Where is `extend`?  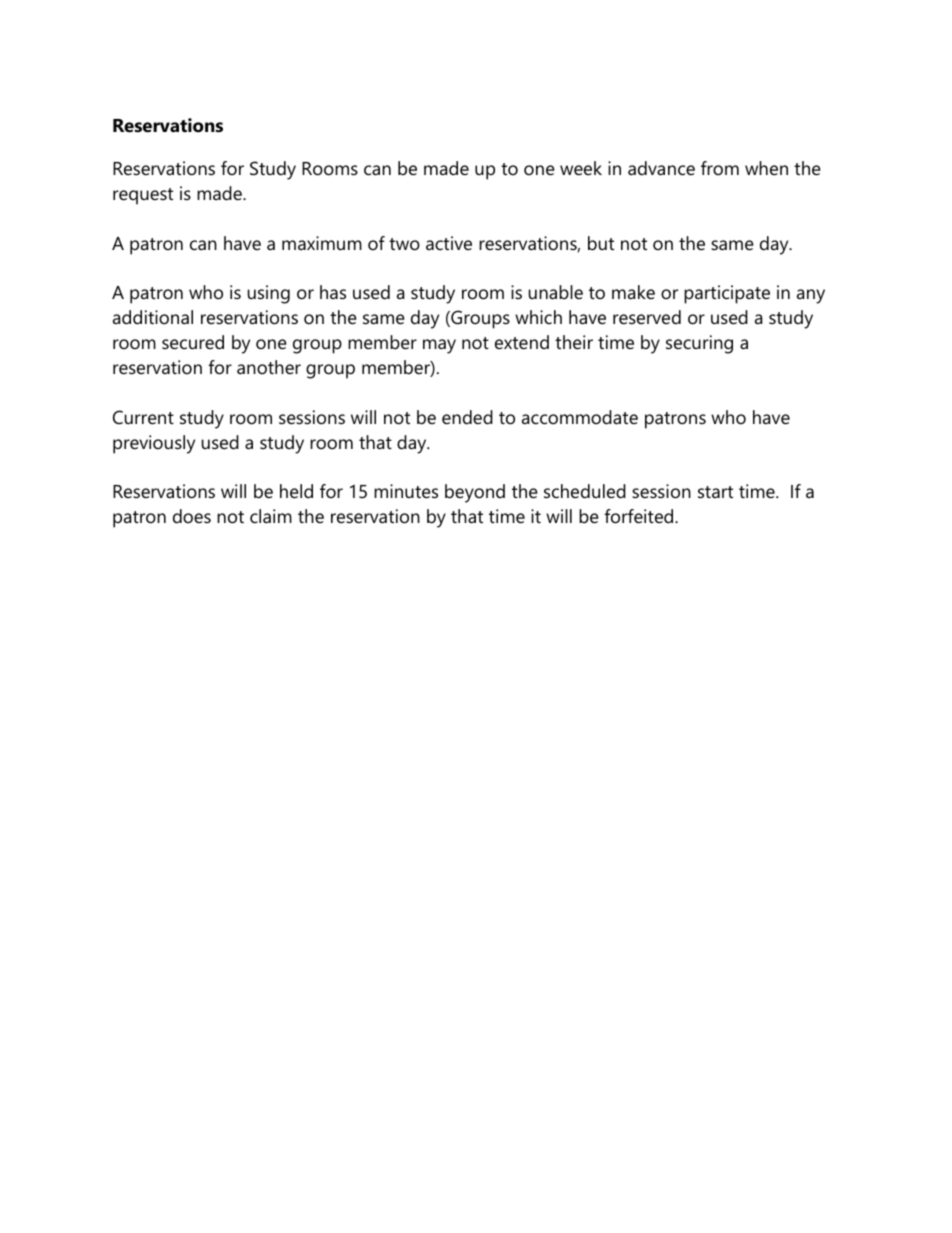 extend is located at coordinates (522, 342).
